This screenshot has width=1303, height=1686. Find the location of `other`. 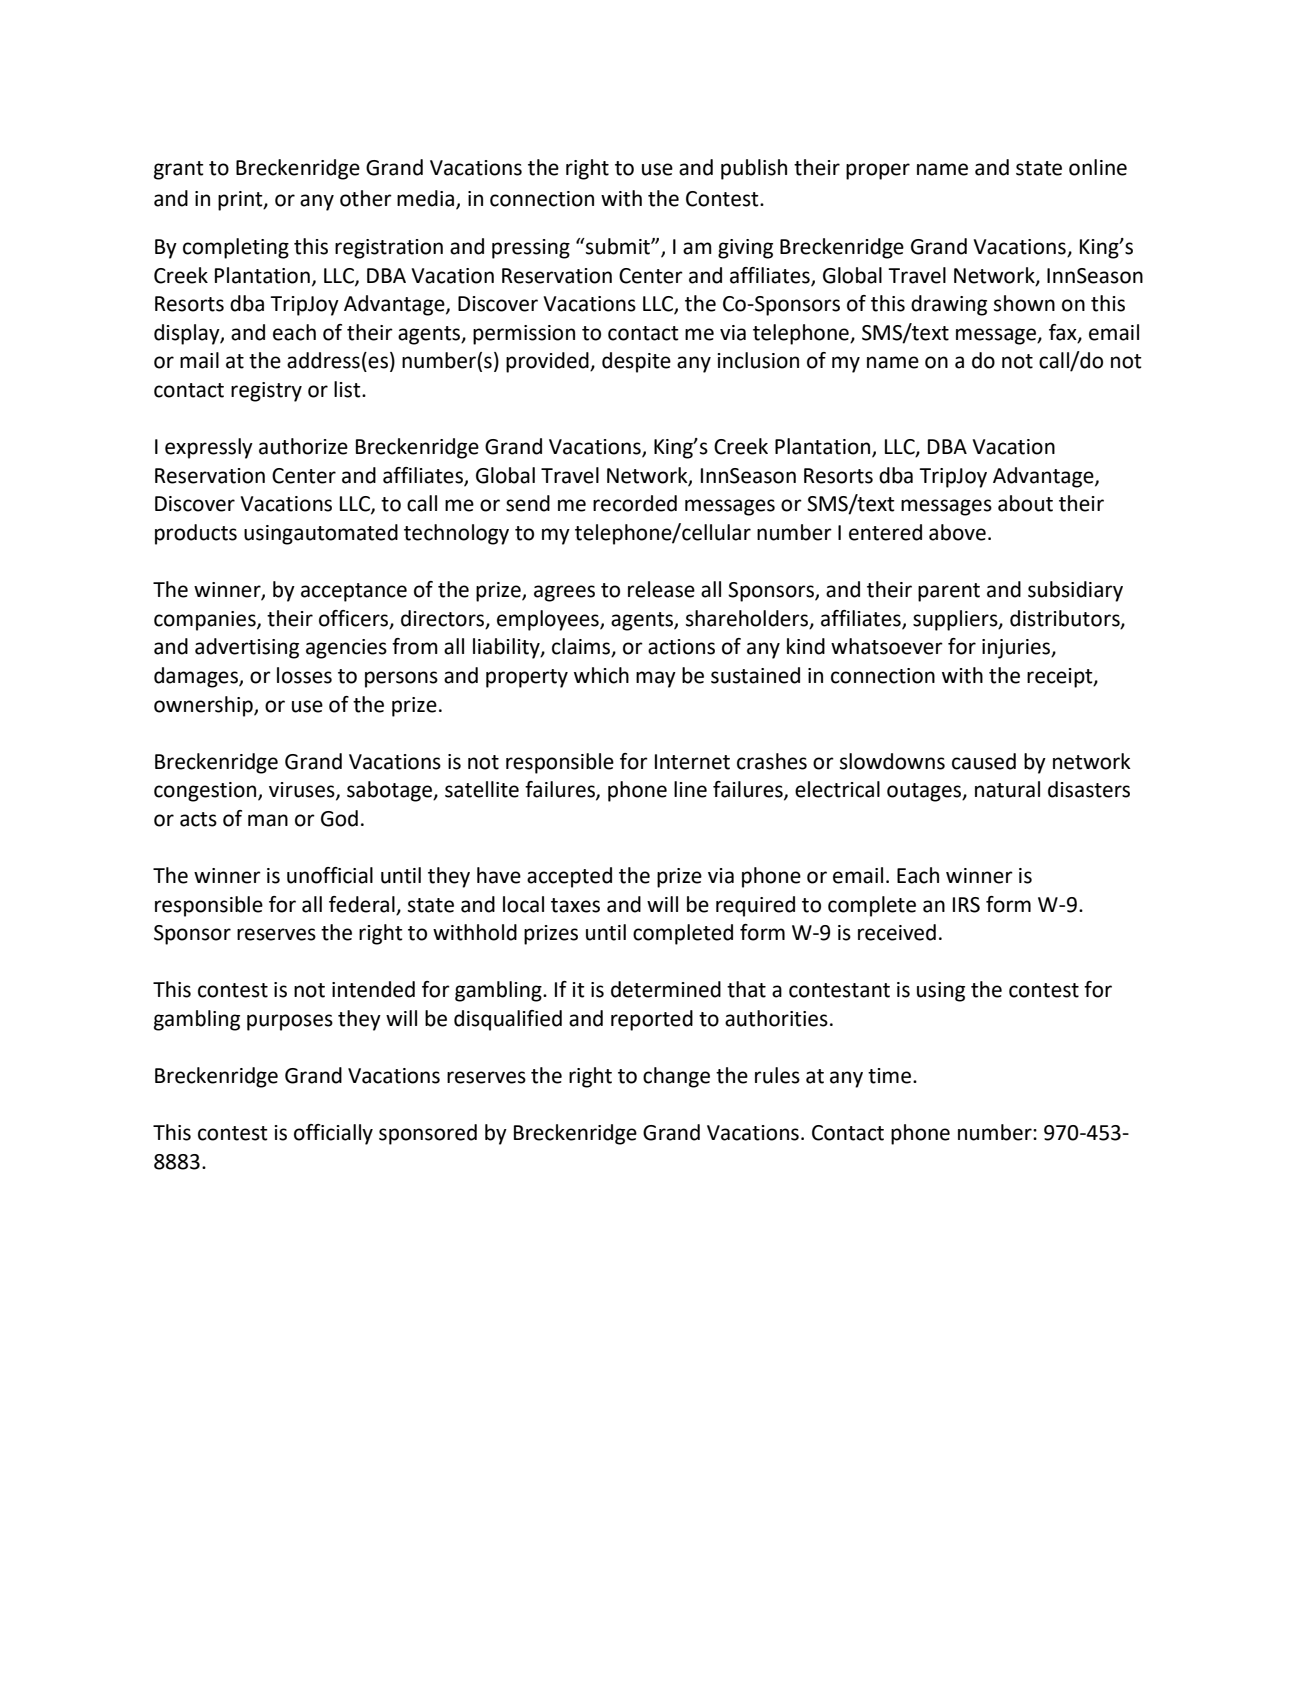

other is located at coordinates (366, 198).
